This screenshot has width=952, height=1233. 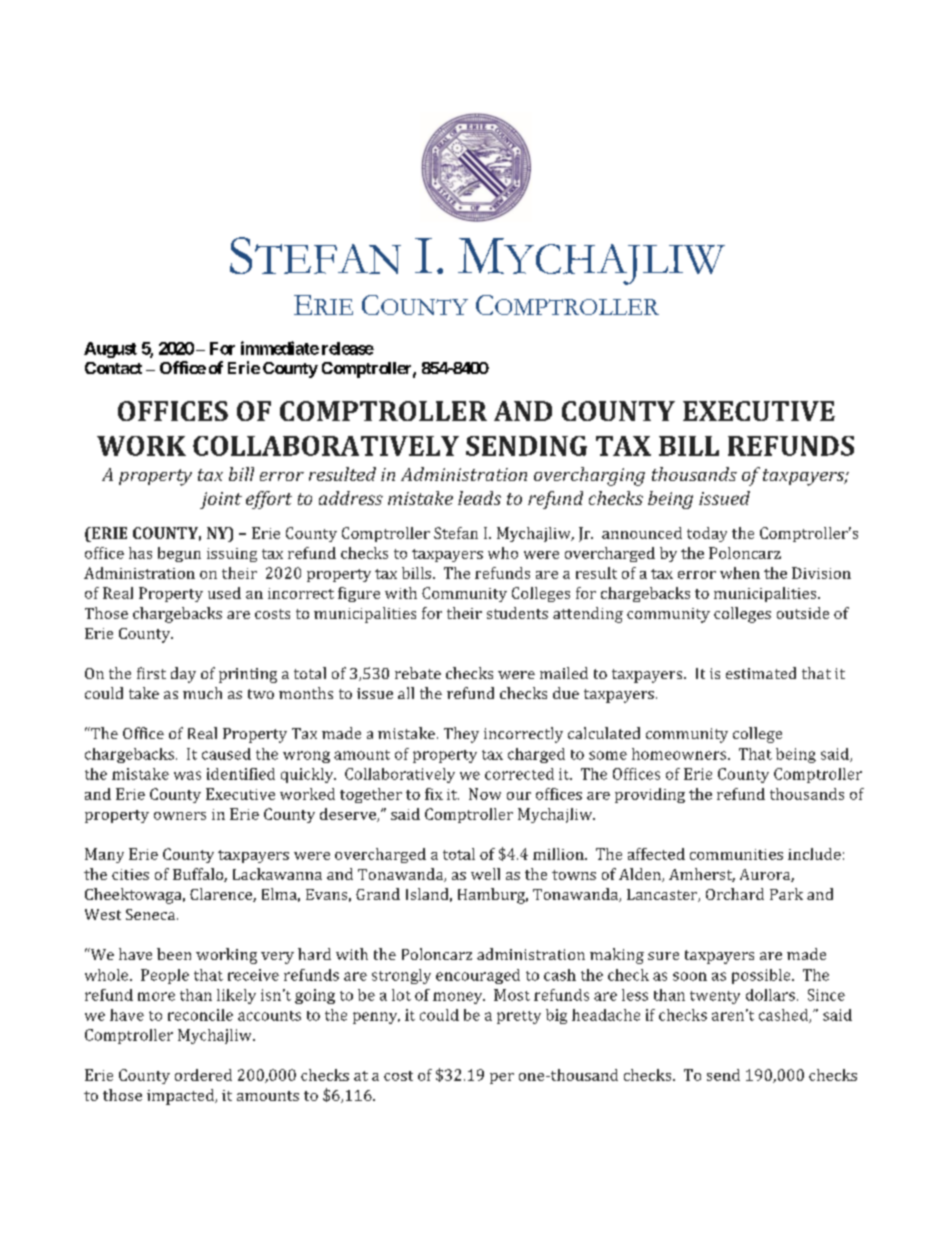 What do you see at coordinates (761, 673) in the screenshot?
I see `estimated` at bounding box center [761, 673].
